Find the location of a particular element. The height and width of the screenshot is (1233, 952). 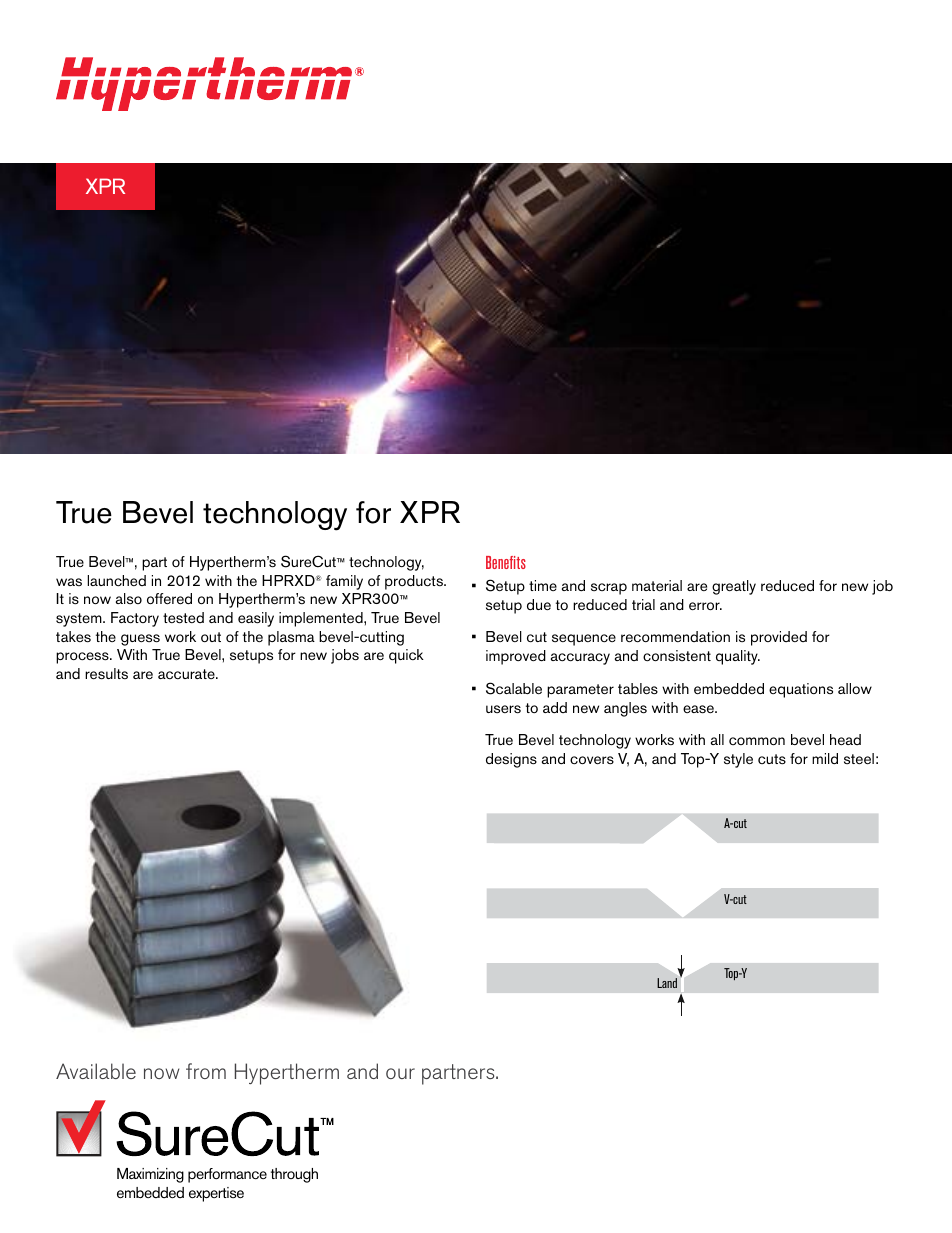

through is located at coordinates (294, 1175).
